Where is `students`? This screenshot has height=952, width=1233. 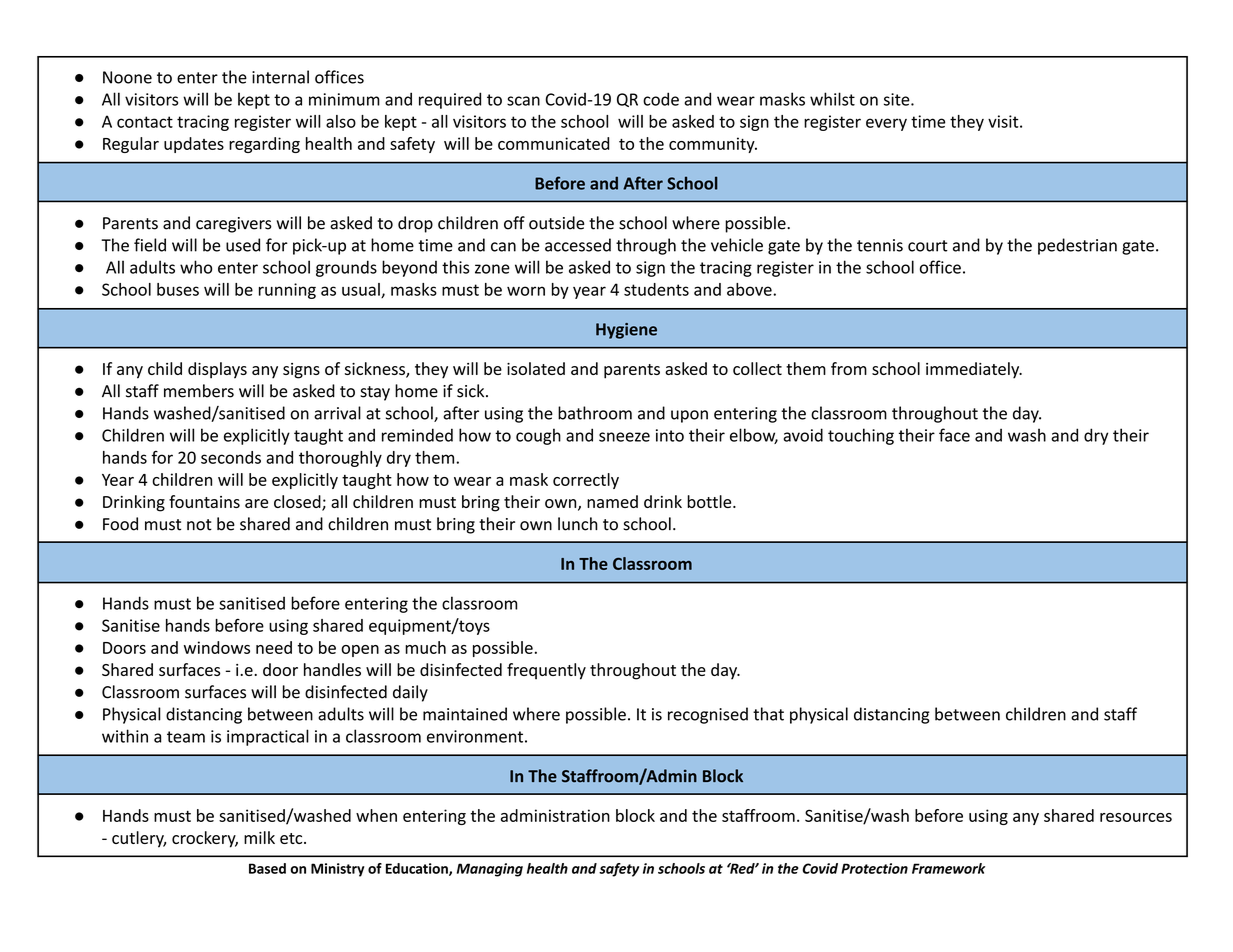 students is located at coordinates (656, 289).
